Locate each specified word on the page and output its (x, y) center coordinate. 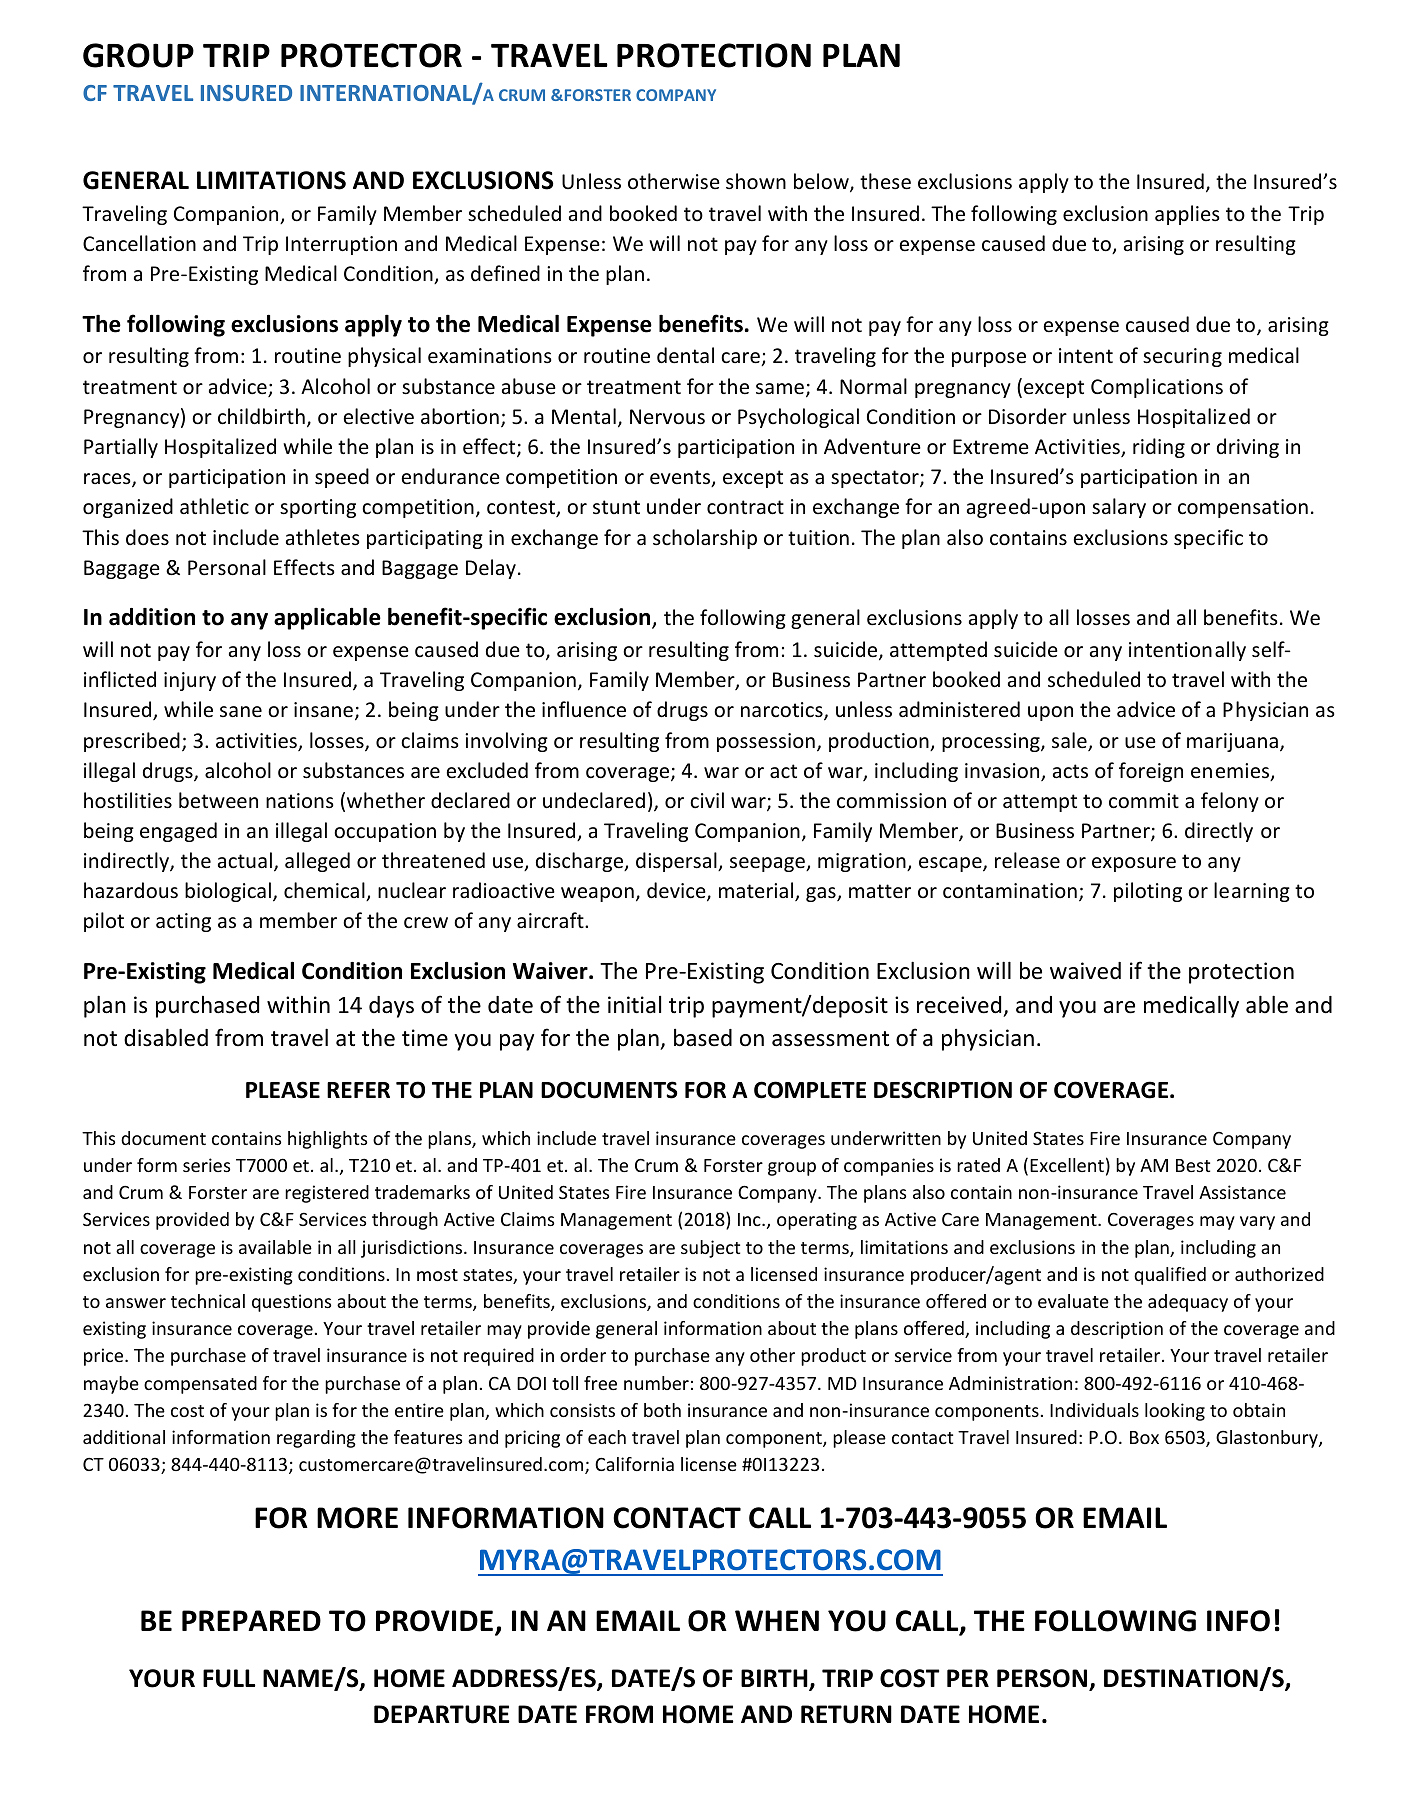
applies (1187, 215)
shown (756, 181)
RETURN (846, 1714)
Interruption (341, 245)
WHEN (777, 1620)
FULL (229, 1678)
